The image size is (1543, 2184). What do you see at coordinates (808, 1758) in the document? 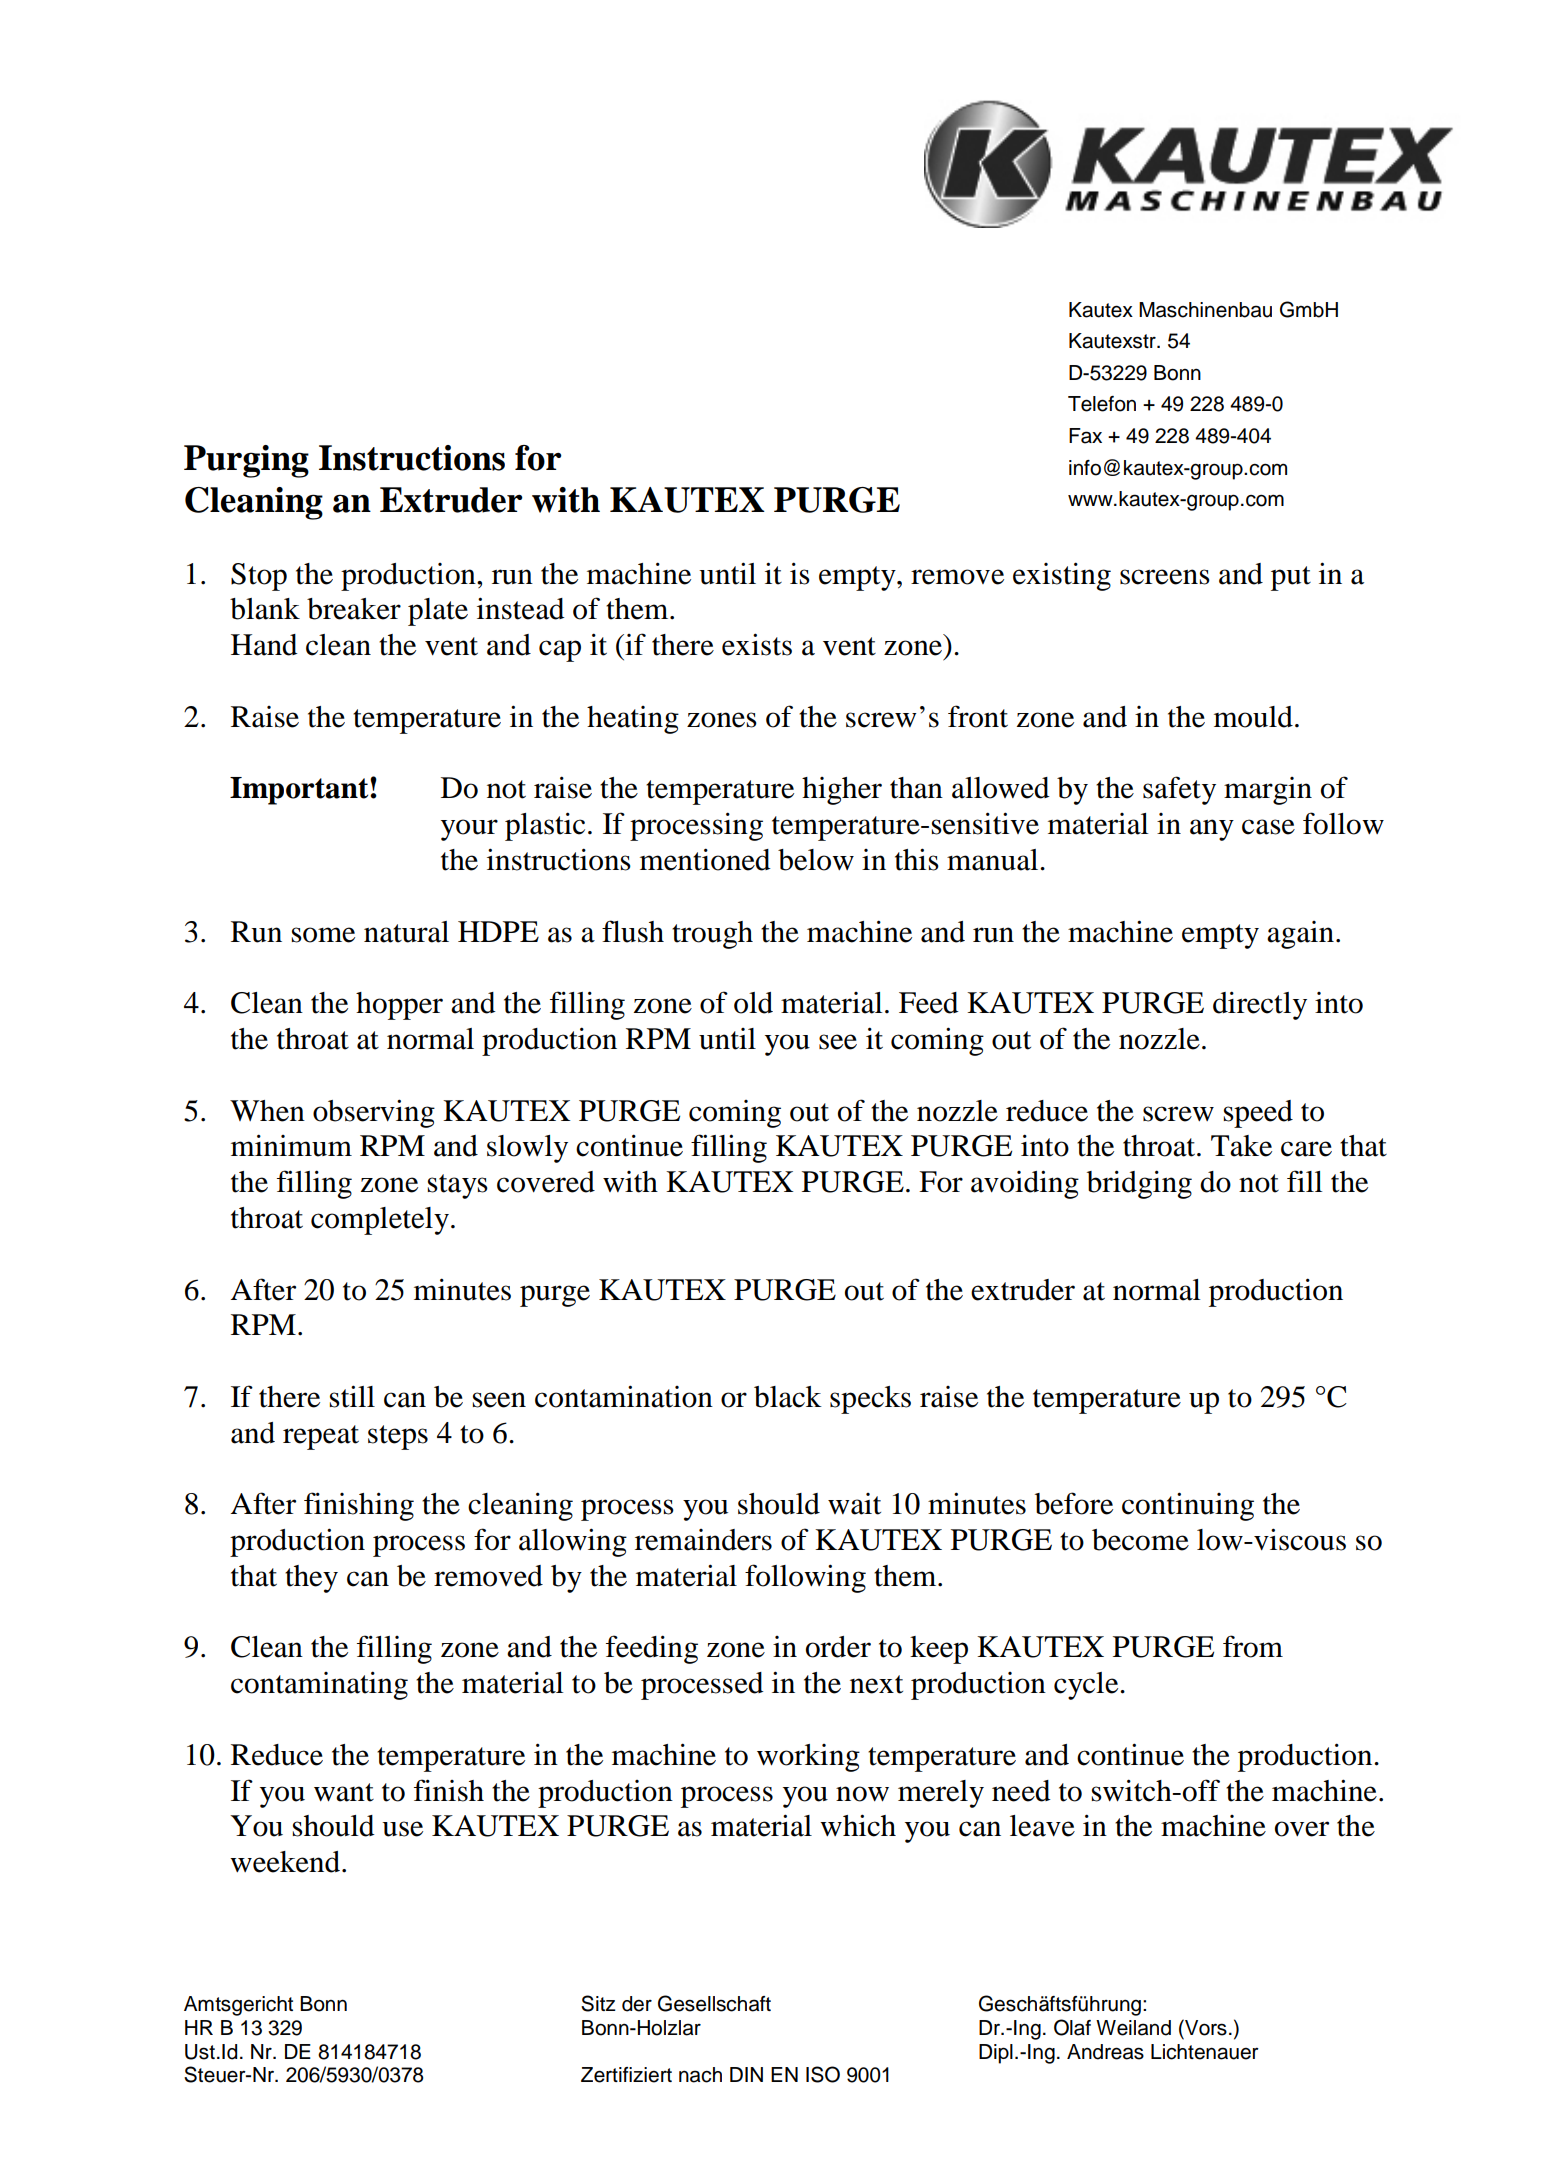
I see `working` at bounding box center [808, 1758].
